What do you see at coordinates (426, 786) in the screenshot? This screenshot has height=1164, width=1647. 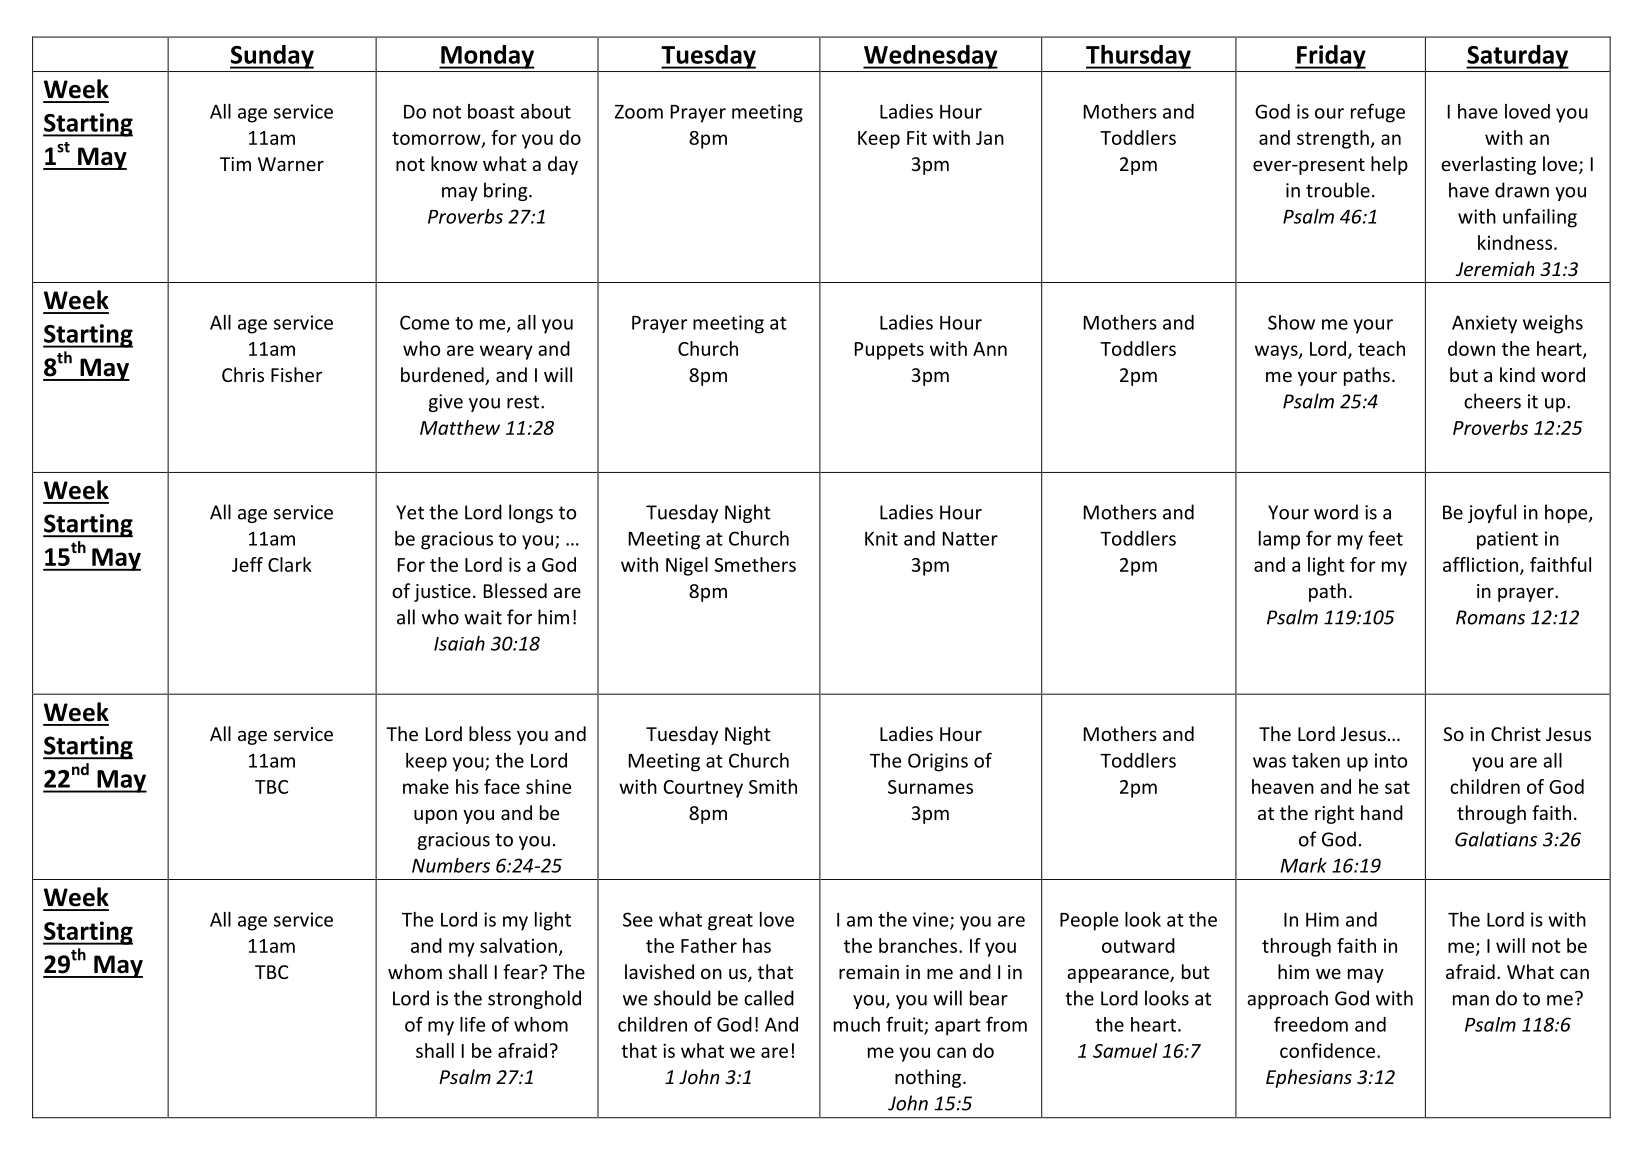 I see `make` at bounding box center [426, 786].
